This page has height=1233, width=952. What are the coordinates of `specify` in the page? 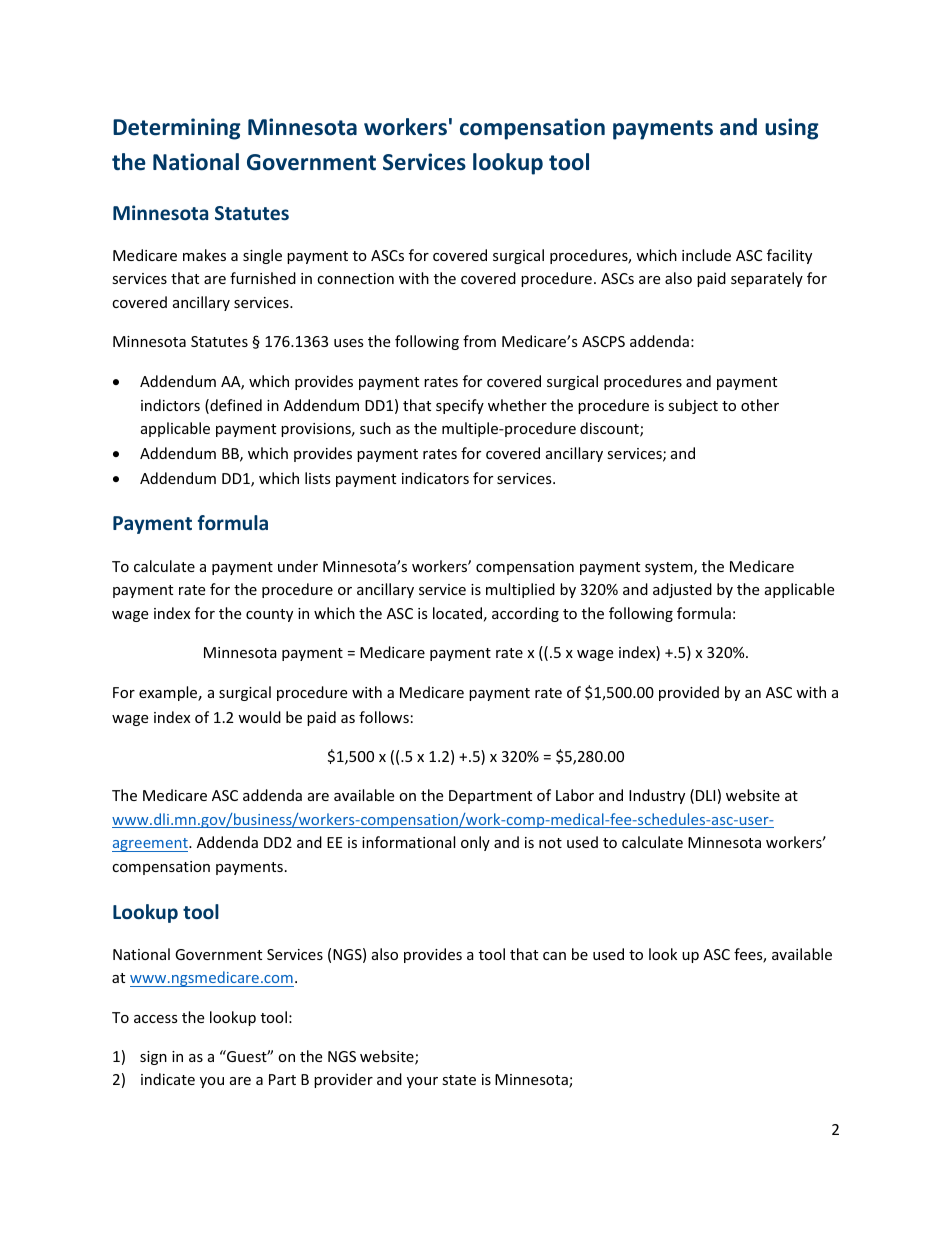 It's located at (460, 406).
